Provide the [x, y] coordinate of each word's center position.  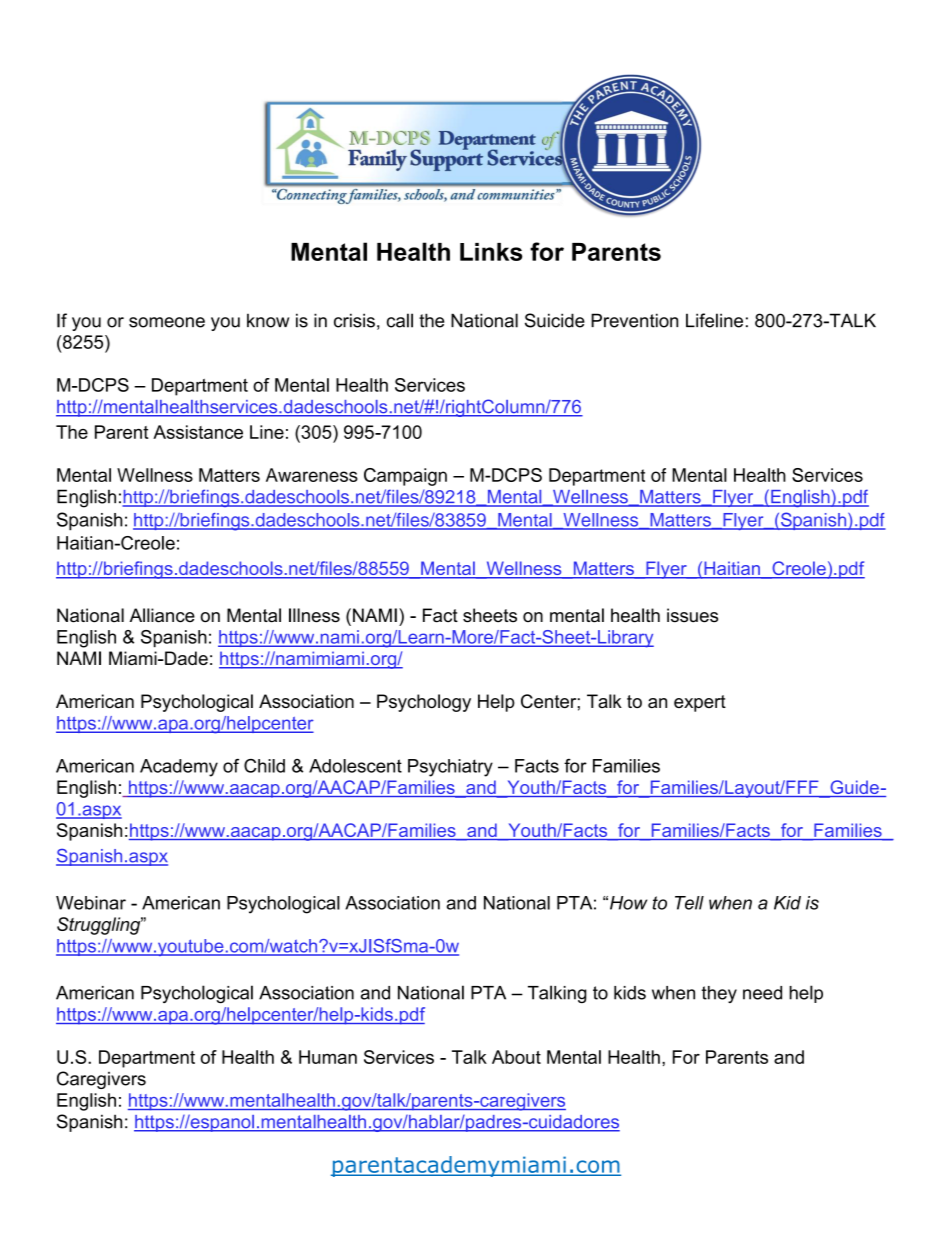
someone [167, 322]
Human [328, 1057]
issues [692, 615]
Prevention [634, 320]
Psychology [424, 703]
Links [491, 252]
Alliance [162, 615]
